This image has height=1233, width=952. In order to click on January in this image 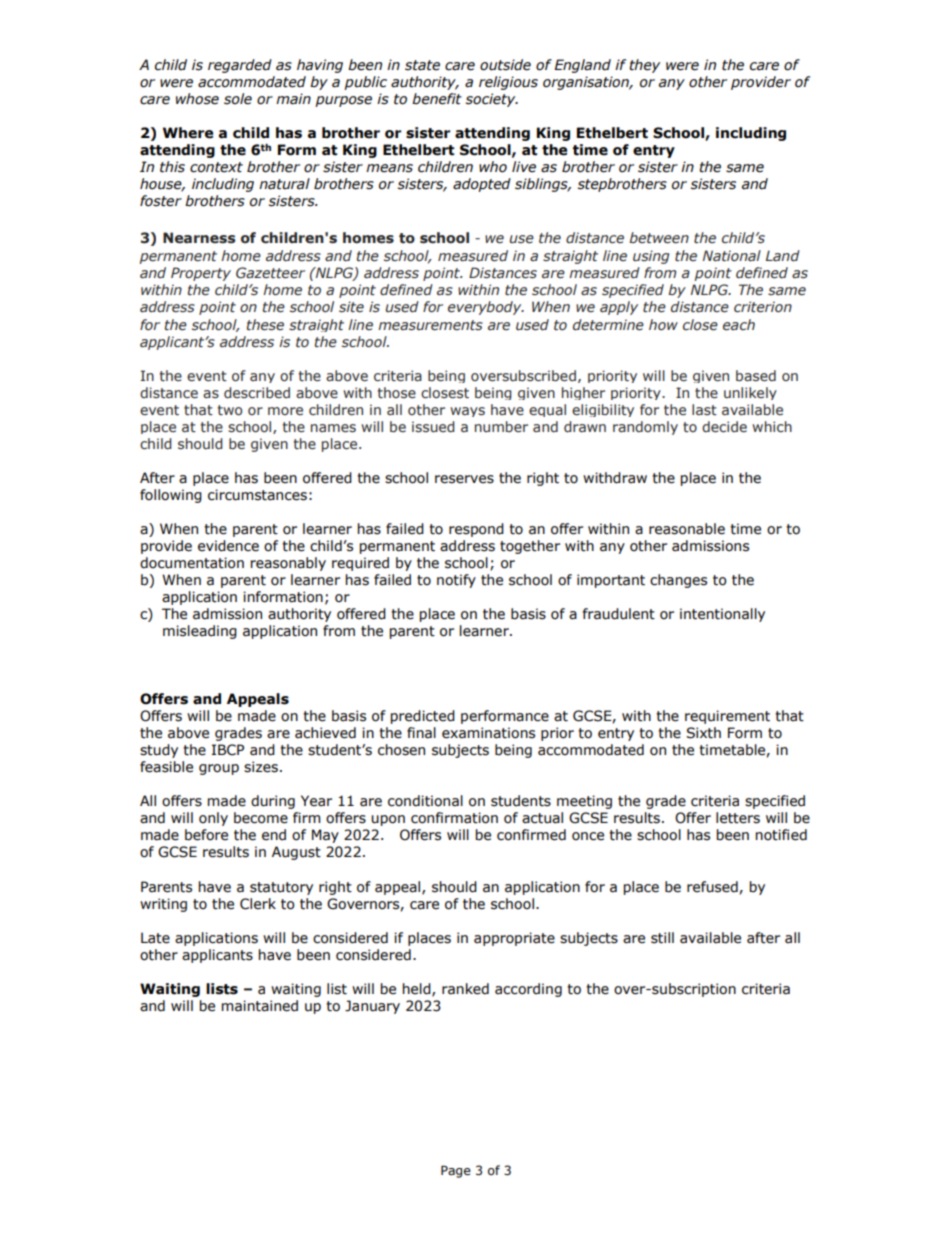, I will do `click(372, 1007)`.
